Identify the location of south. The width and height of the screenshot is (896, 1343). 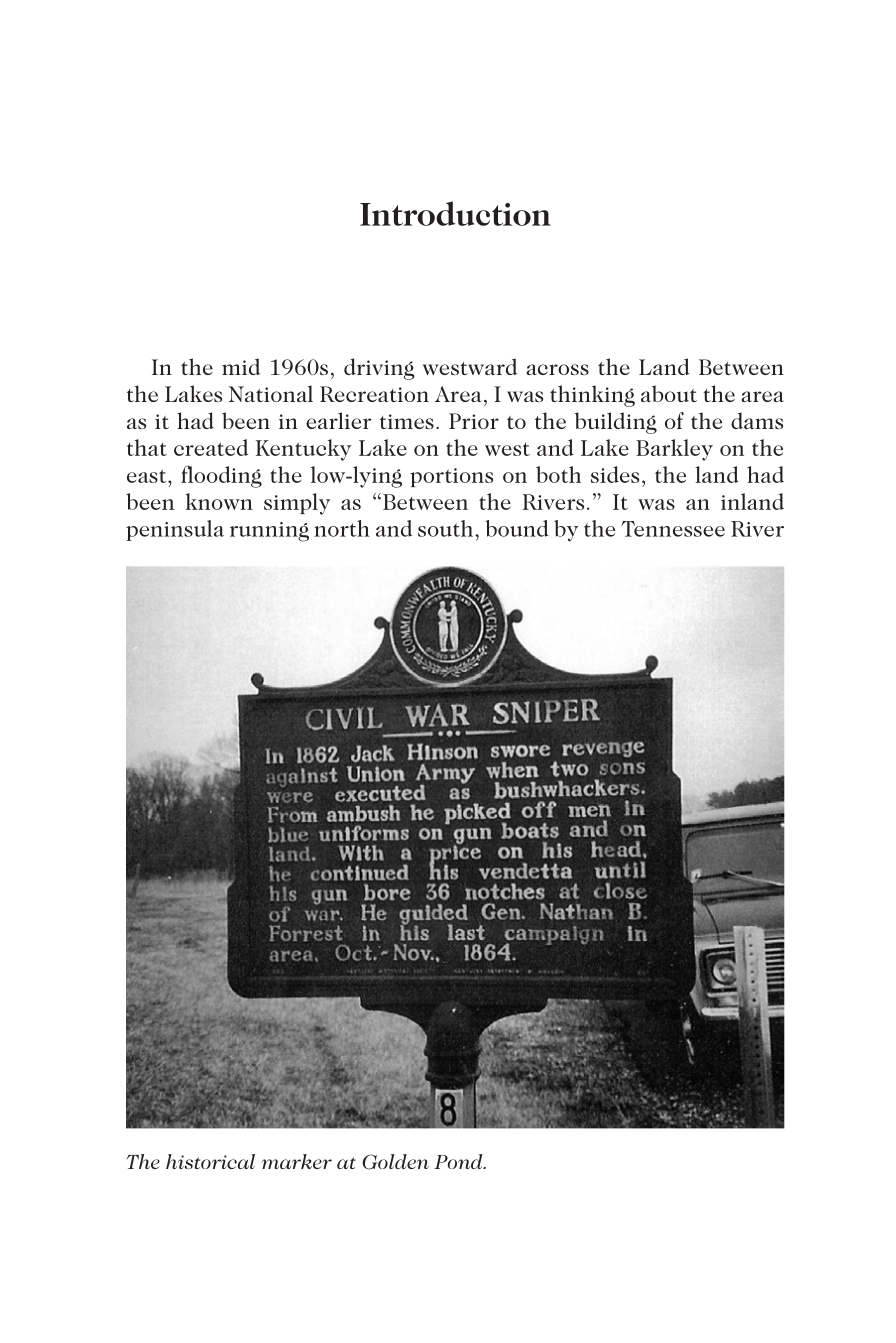
(447, 528).
